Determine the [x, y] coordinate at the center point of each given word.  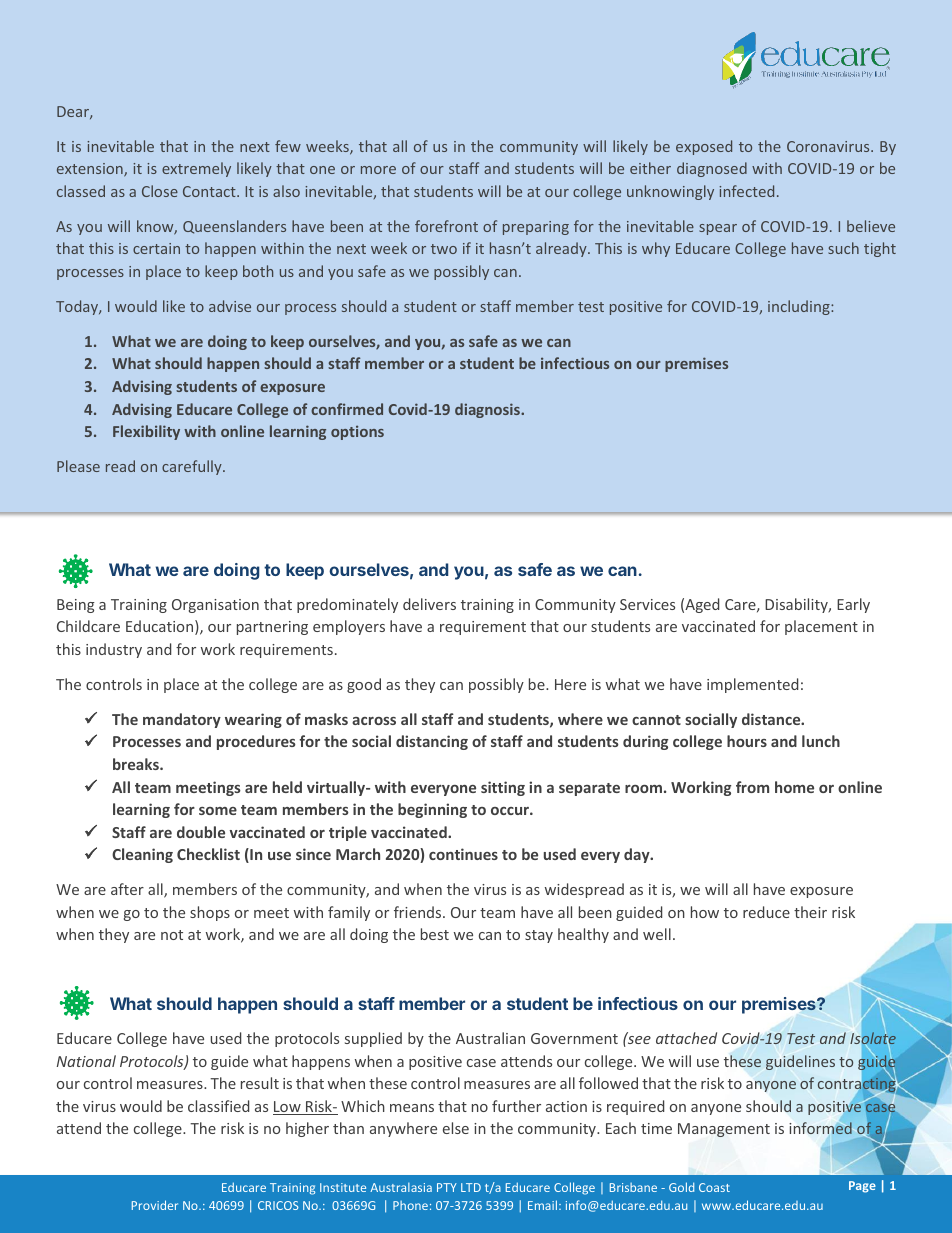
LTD [471, 1187]
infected [746, 191]
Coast [714, 1187]
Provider [155, 1205]
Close [160, 191]
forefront [446, 226]
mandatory [182, 720]
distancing [432, 742]
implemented [752, 685]
